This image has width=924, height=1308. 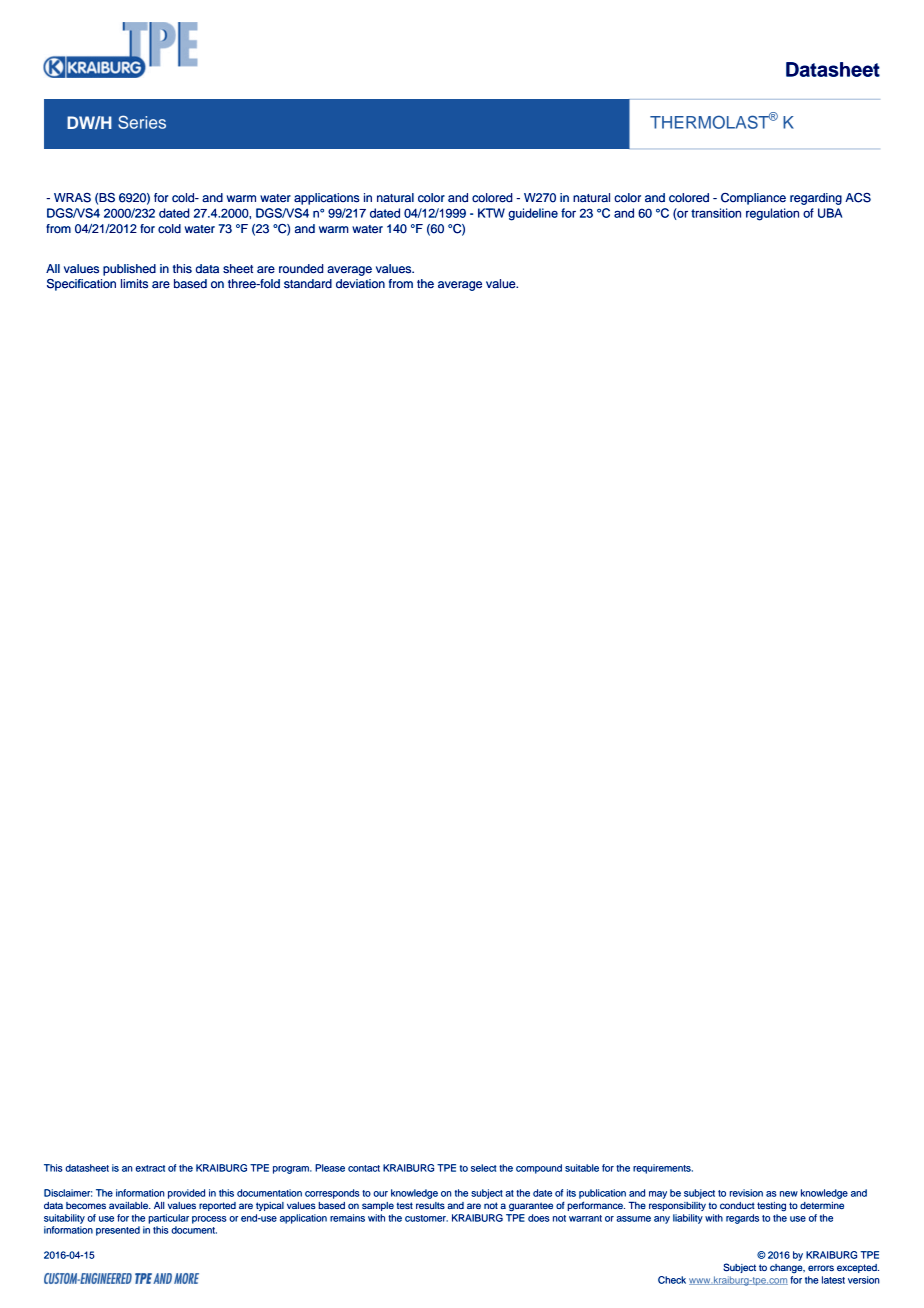 What do you see at coordinates (753, 199) in the image?
I see `Compliance` at bounding box center [753, 199].
